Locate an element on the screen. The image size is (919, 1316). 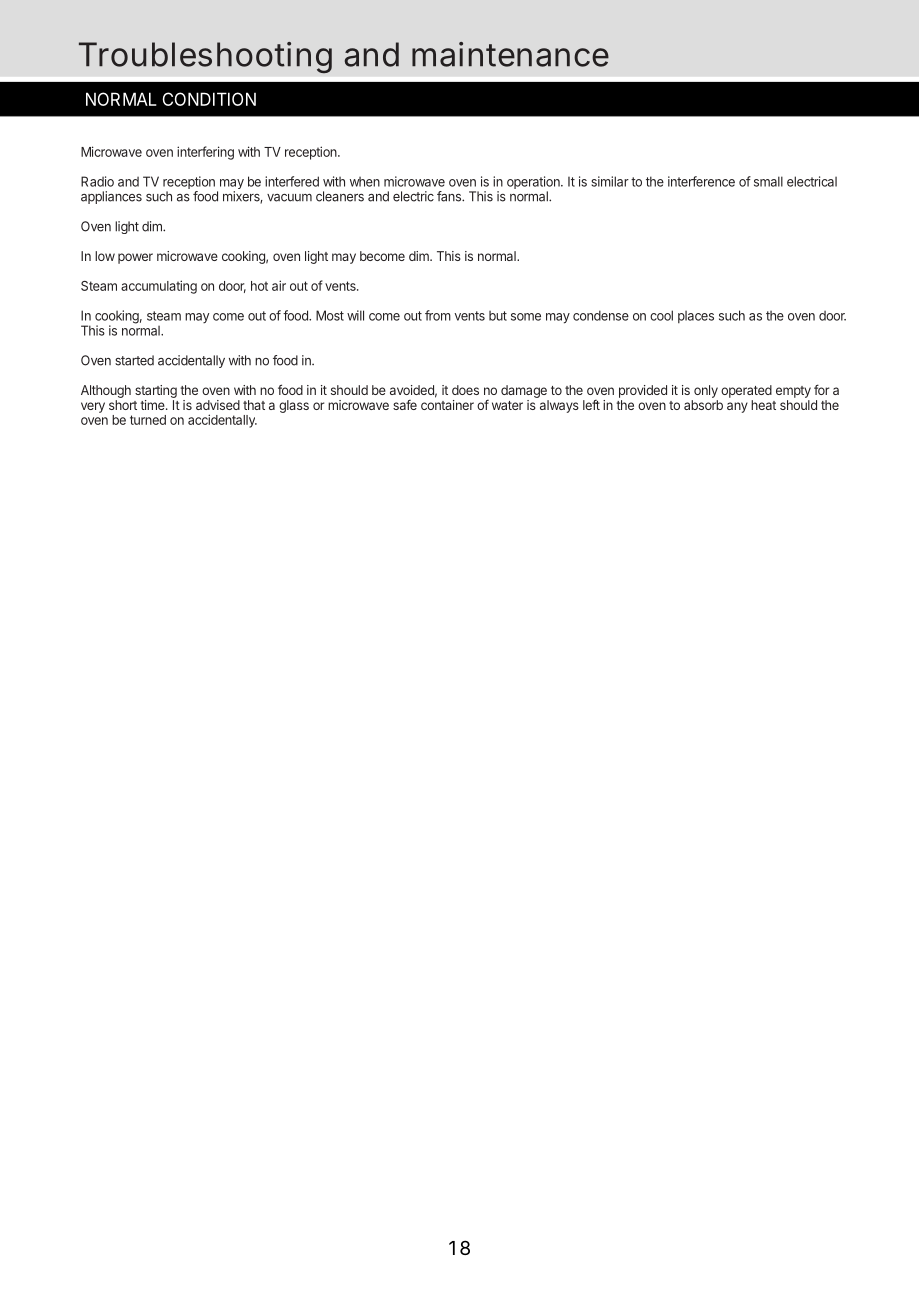
power is located at coordinates (135, 258).
